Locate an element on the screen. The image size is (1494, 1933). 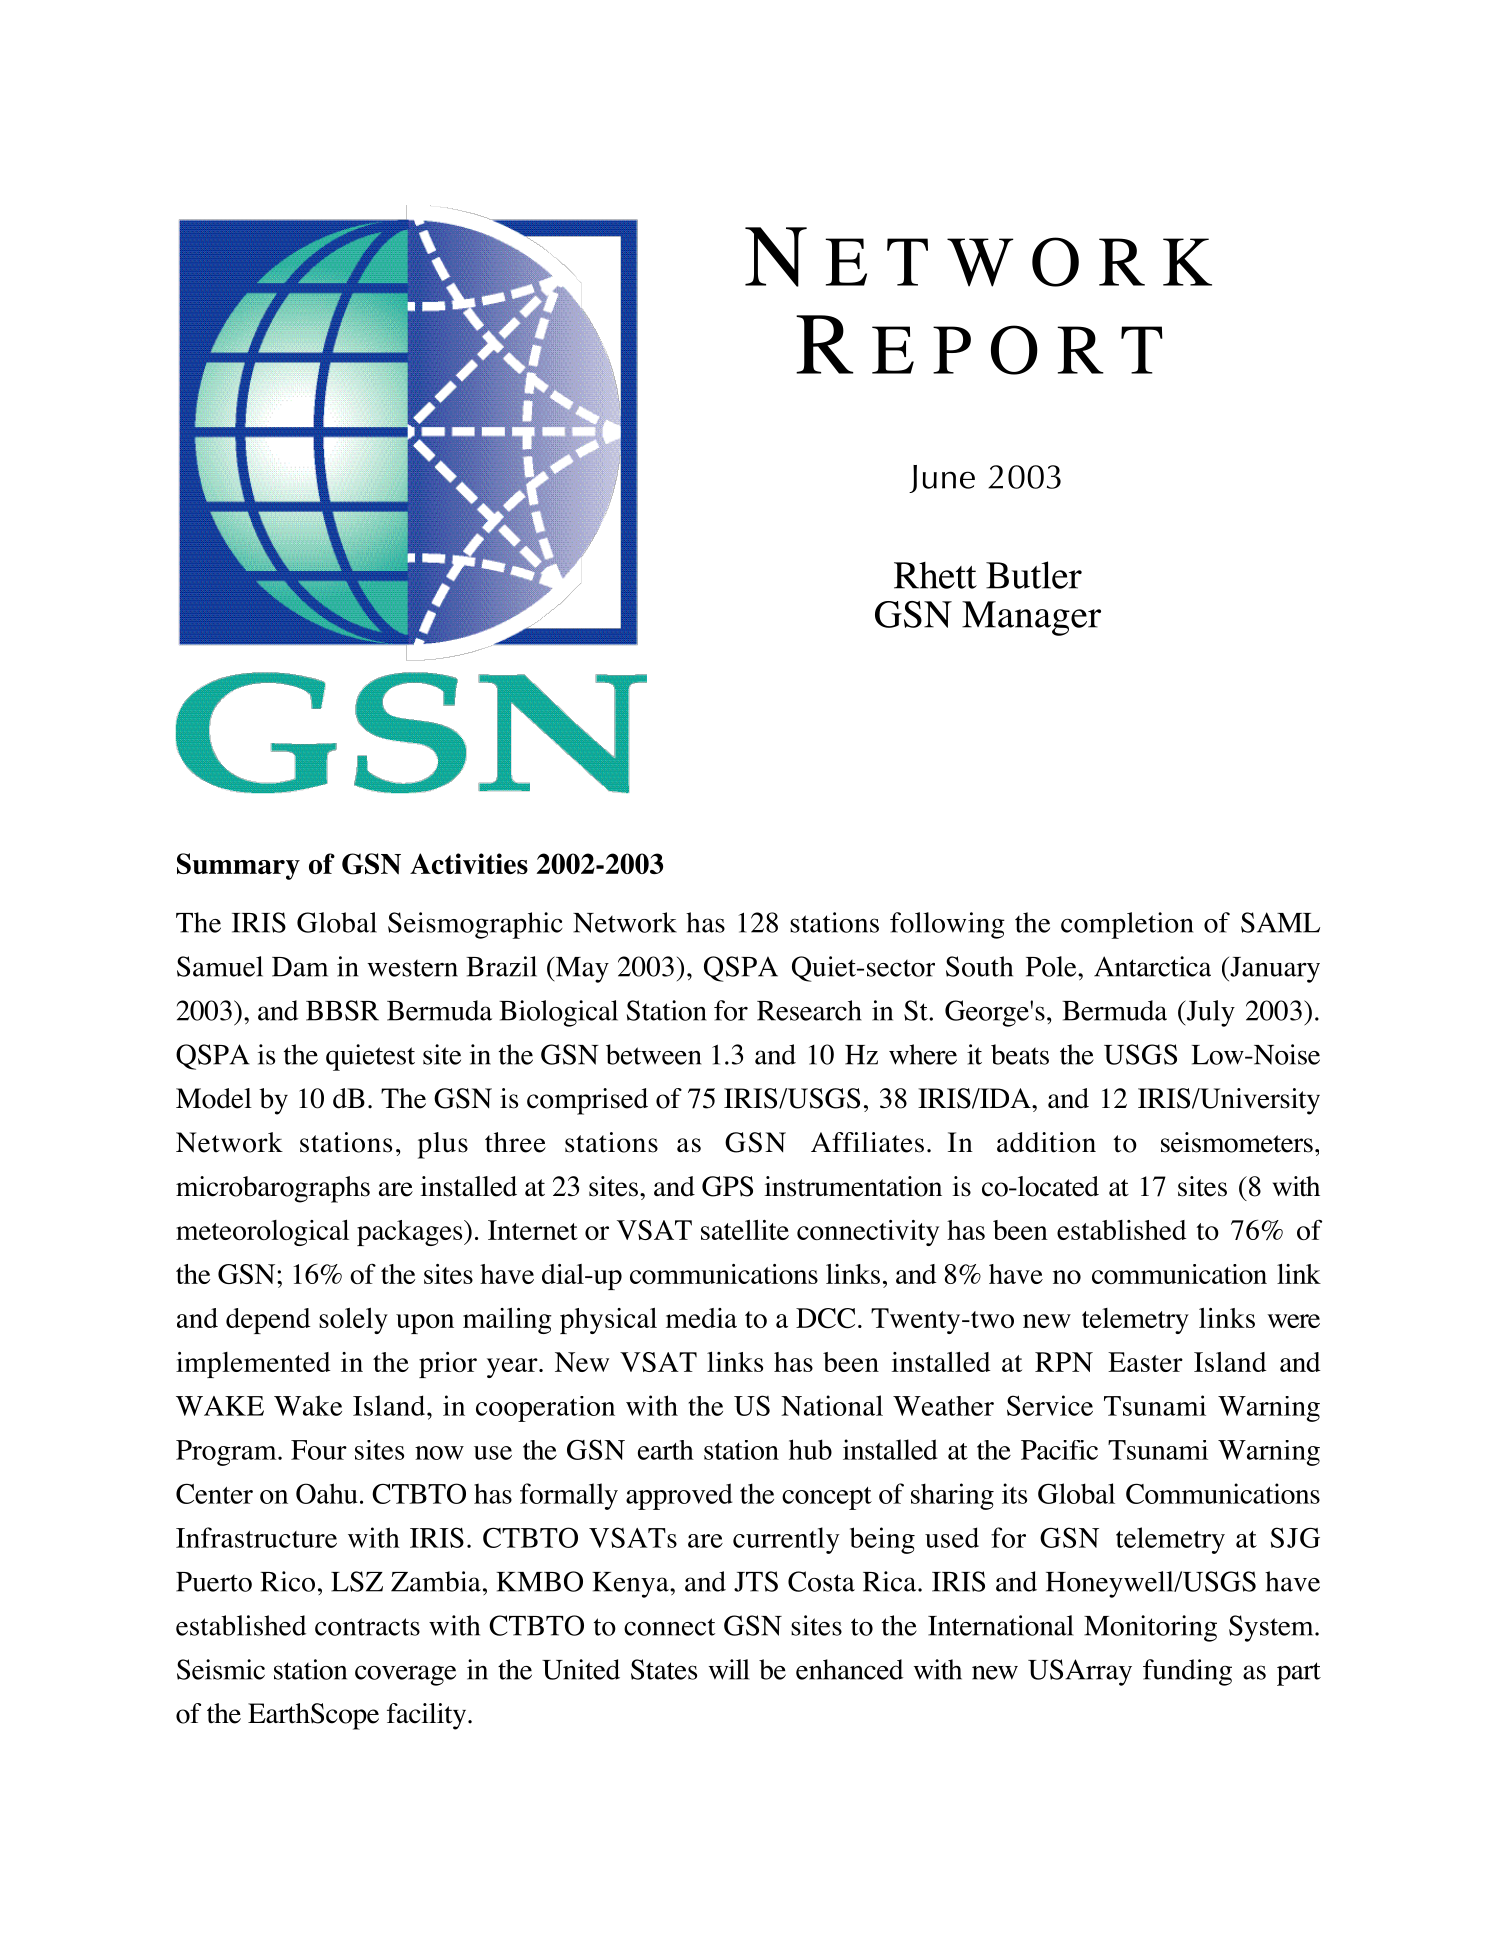
coverage is located at coordinates (405, 1675).
